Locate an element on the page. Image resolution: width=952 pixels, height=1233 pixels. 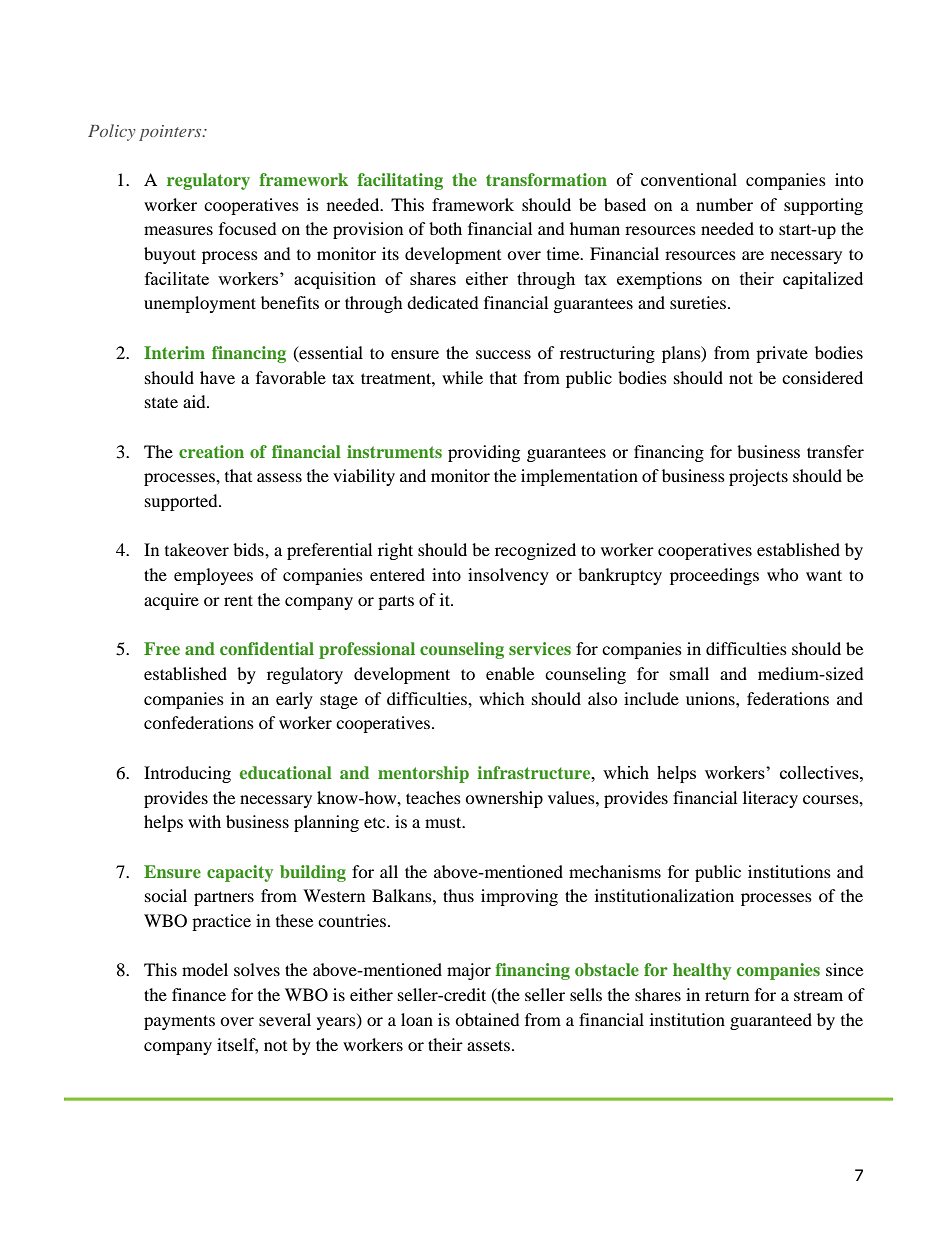
unions is located at coordinates (711, 698).
